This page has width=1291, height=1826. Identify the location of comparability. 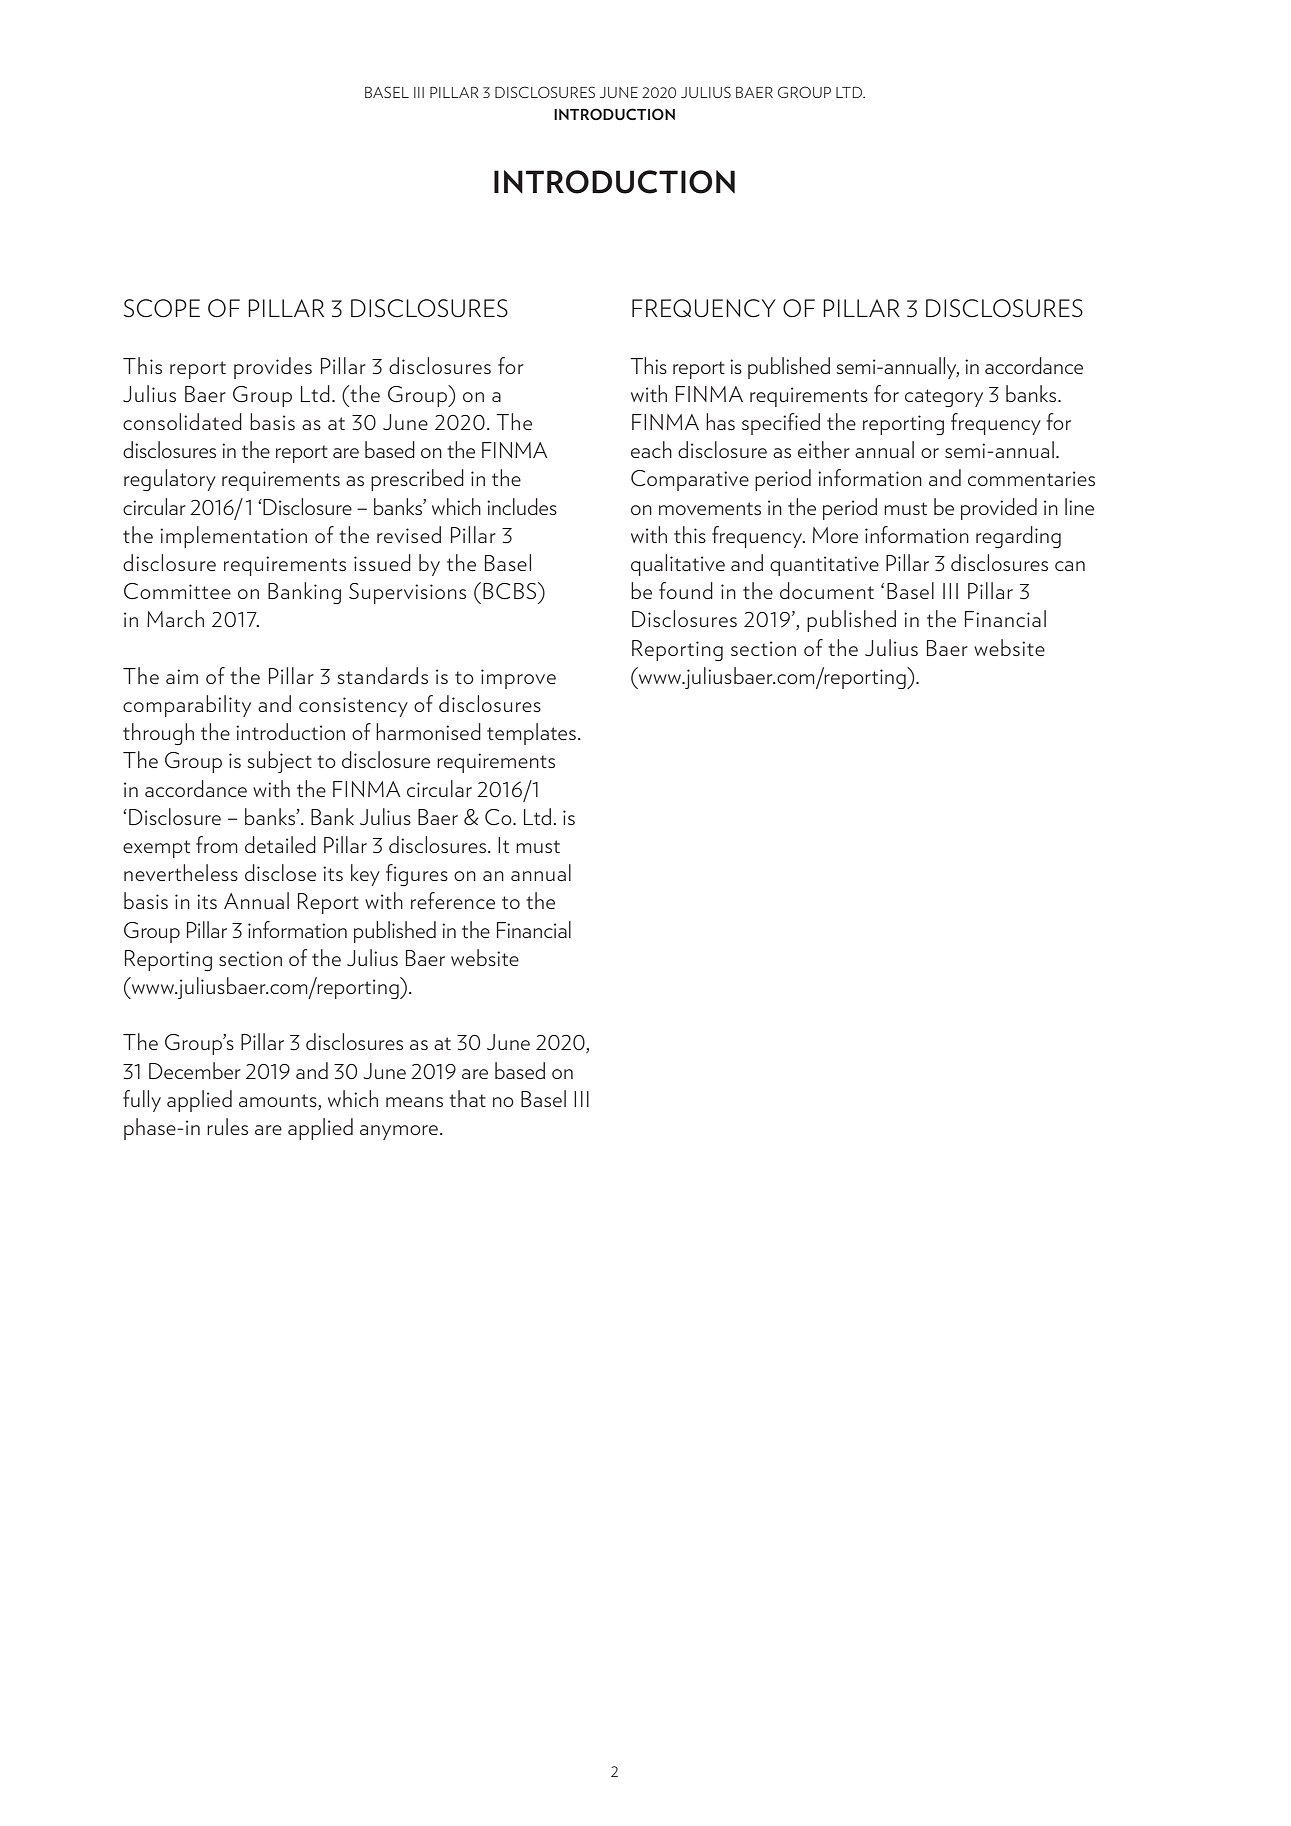
(187, 706).
